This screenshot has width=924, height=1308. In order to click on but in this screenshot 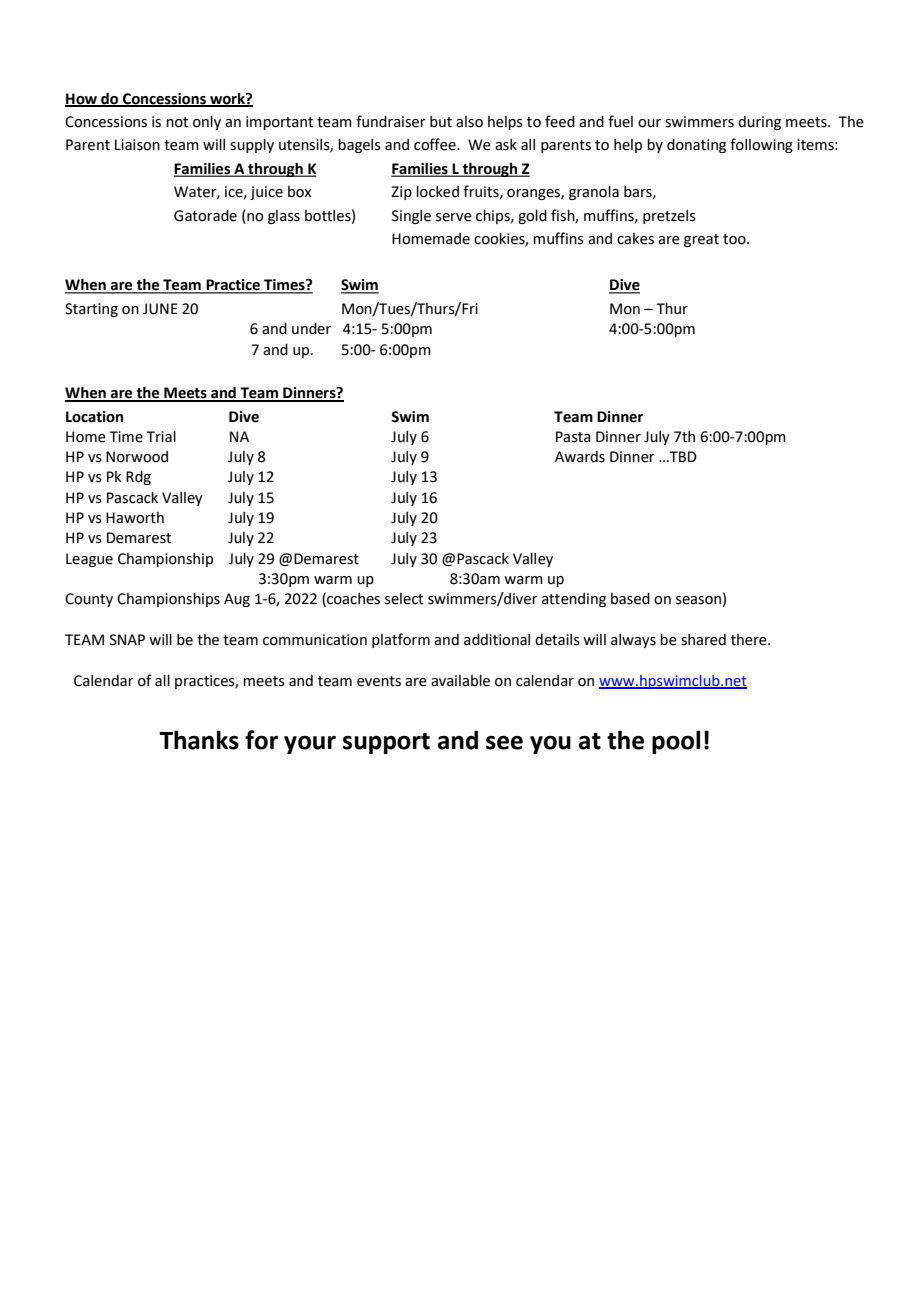, I will do `click(441, 122)`.
